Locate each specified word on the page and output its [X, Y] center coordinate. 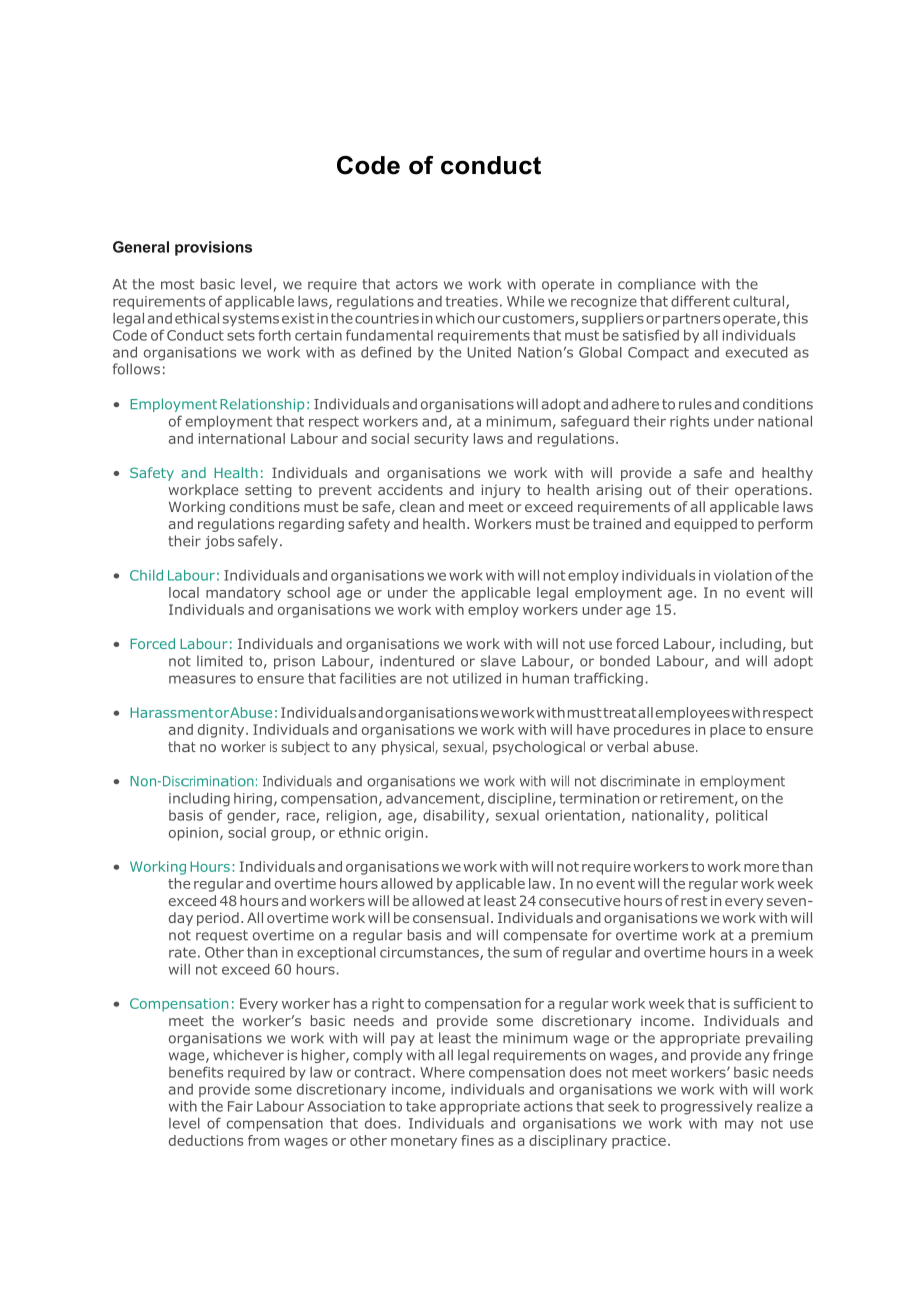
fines [477, 1140]
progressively [707, 1108]
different [700, 301]
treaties [471, 301]
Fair [240, 1106]
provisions [213, 248]
